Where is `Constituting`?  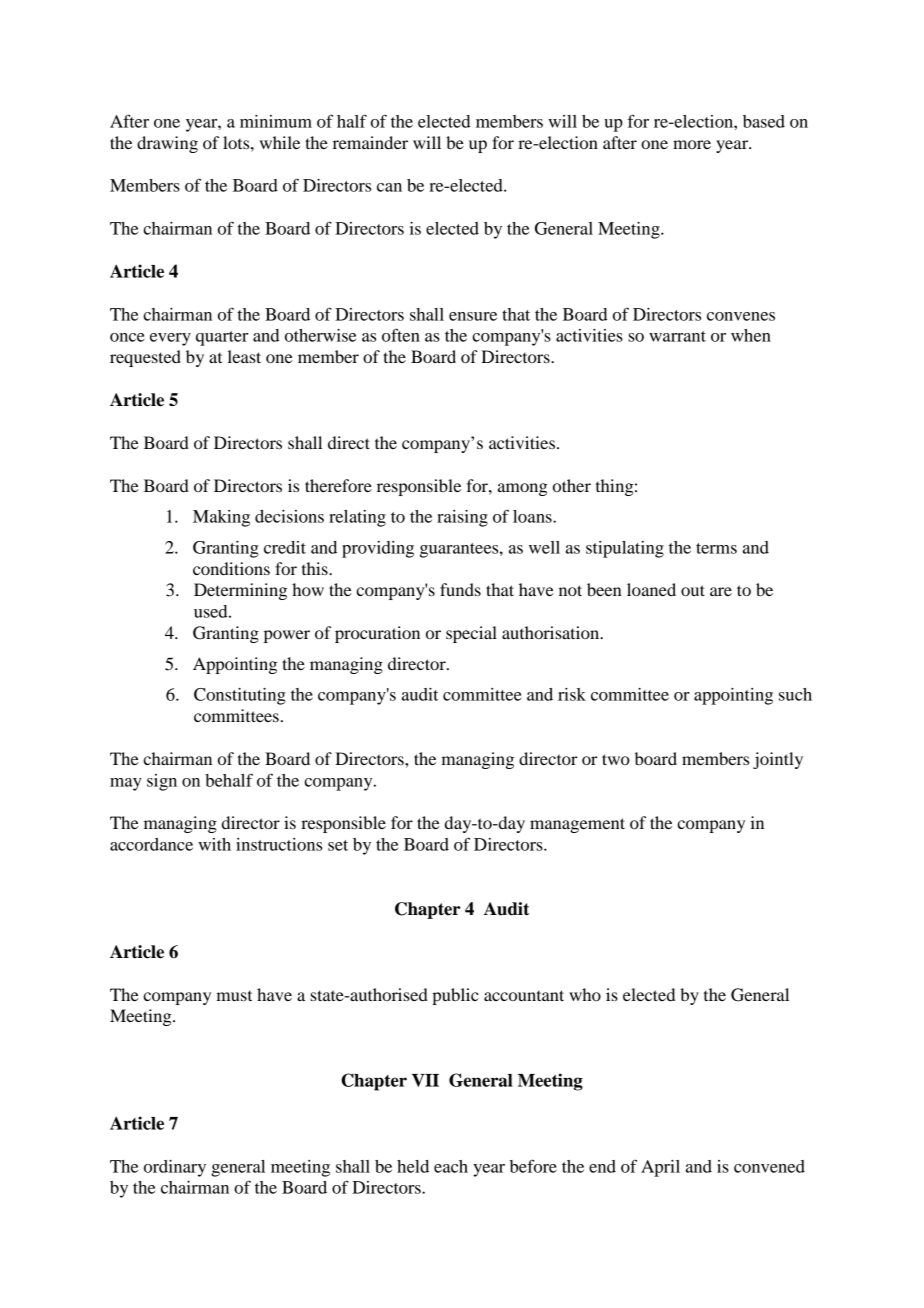
Constituting is located at coordinates (240, 696).
